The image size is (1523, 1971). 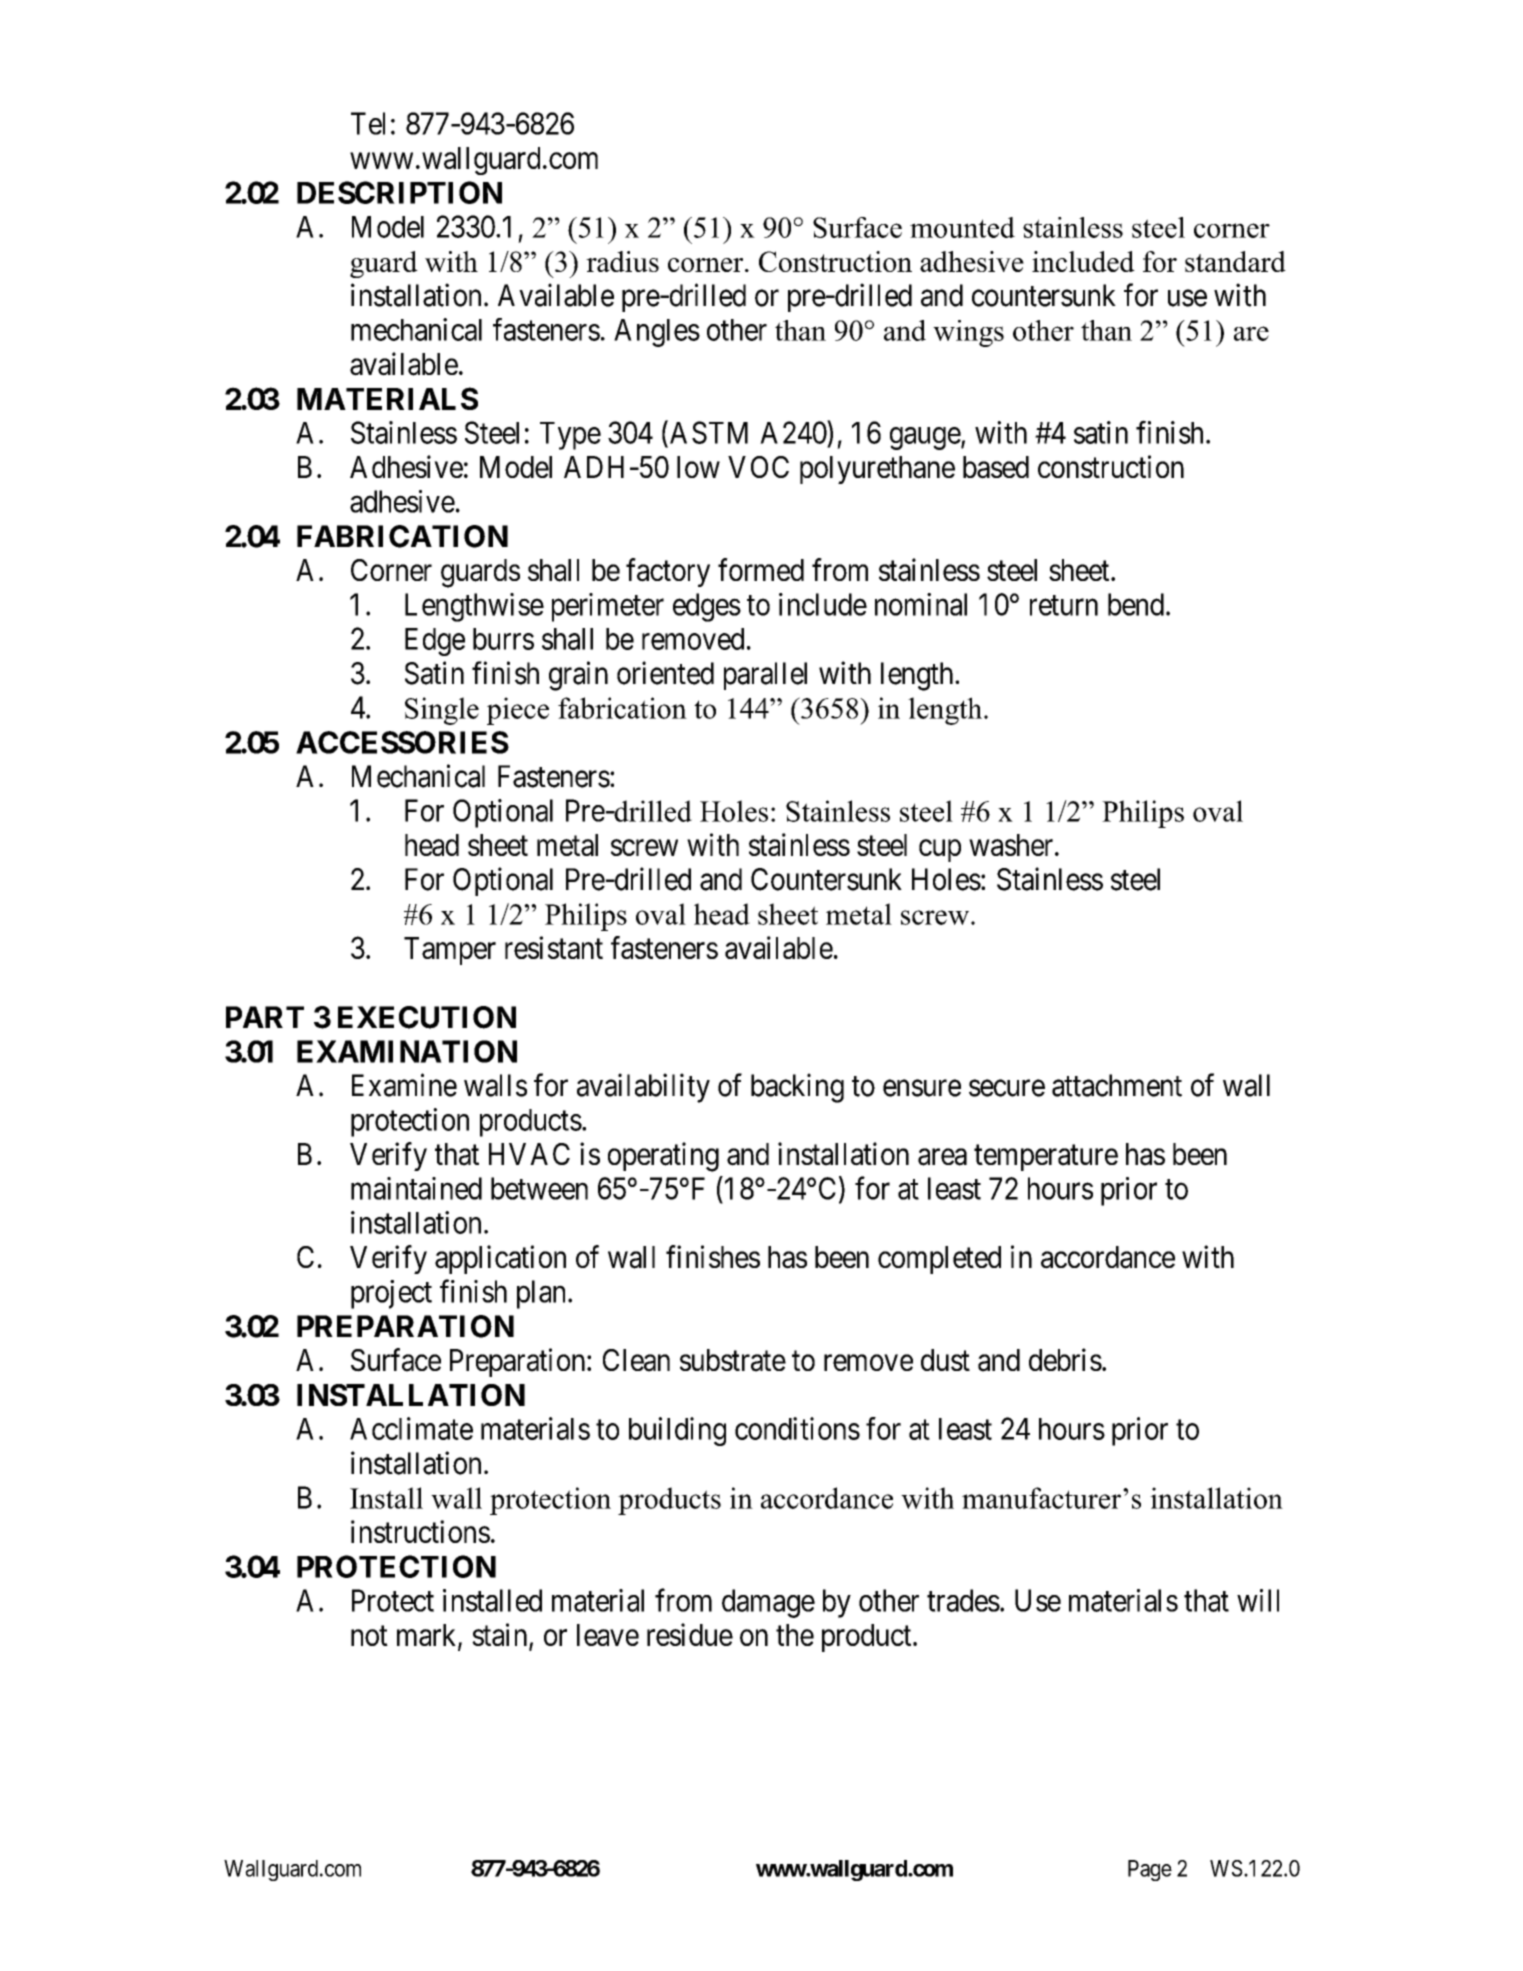 I want to click on DESCRIPTION, so click(x=399, y=192).
